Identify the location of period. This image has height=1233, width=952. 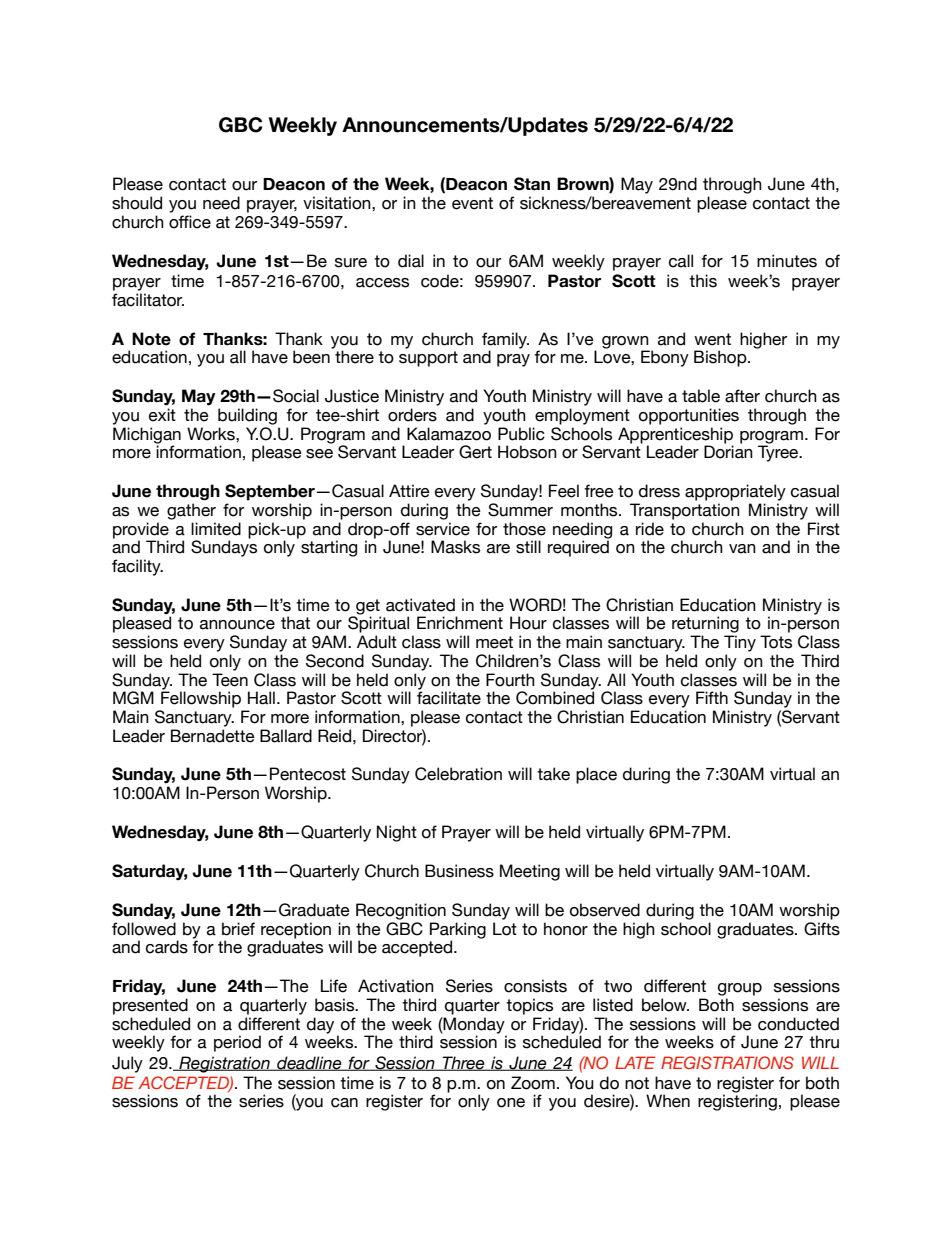
(237, 1043).
